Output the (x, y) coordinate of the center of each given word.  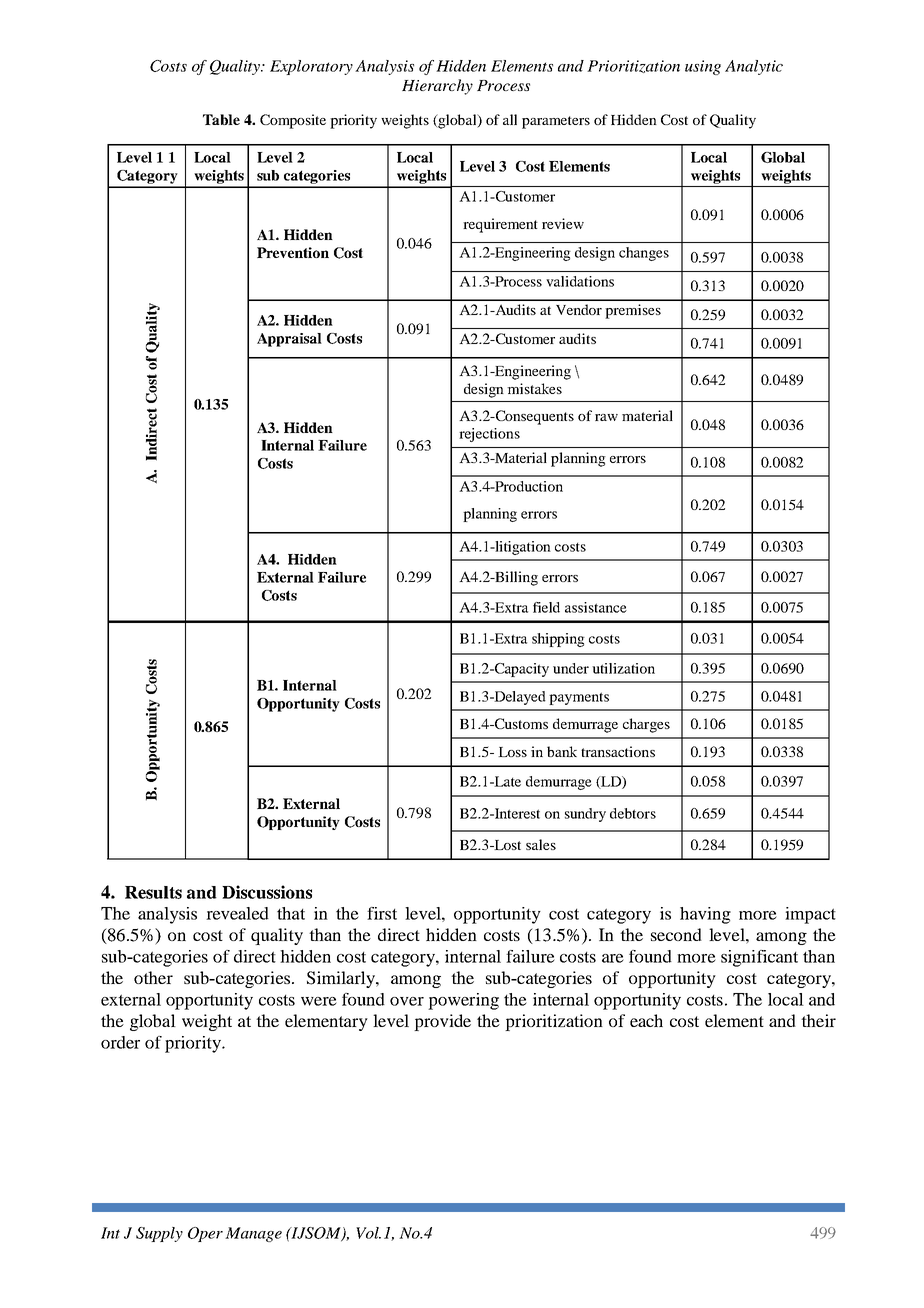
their (818, 1020)
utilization (623, 668)
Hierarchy (437, 87)
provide (442, 1022)
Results (153, 892)
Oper (205, 1234)
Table (221, 119)
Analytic (754, 67)
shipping (558, 640)
